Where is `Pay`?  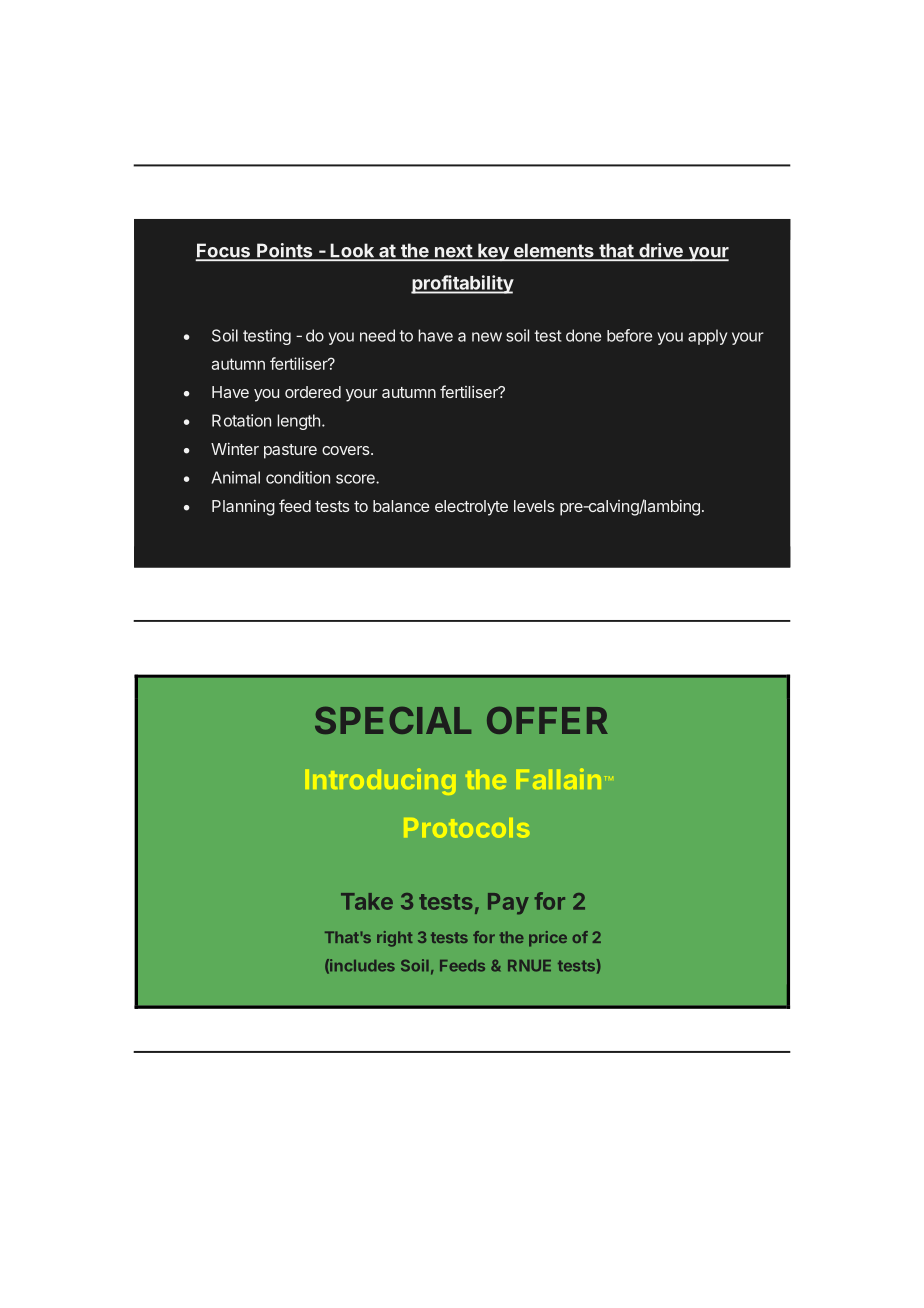 Pay is located at coordinates (508, 904).
